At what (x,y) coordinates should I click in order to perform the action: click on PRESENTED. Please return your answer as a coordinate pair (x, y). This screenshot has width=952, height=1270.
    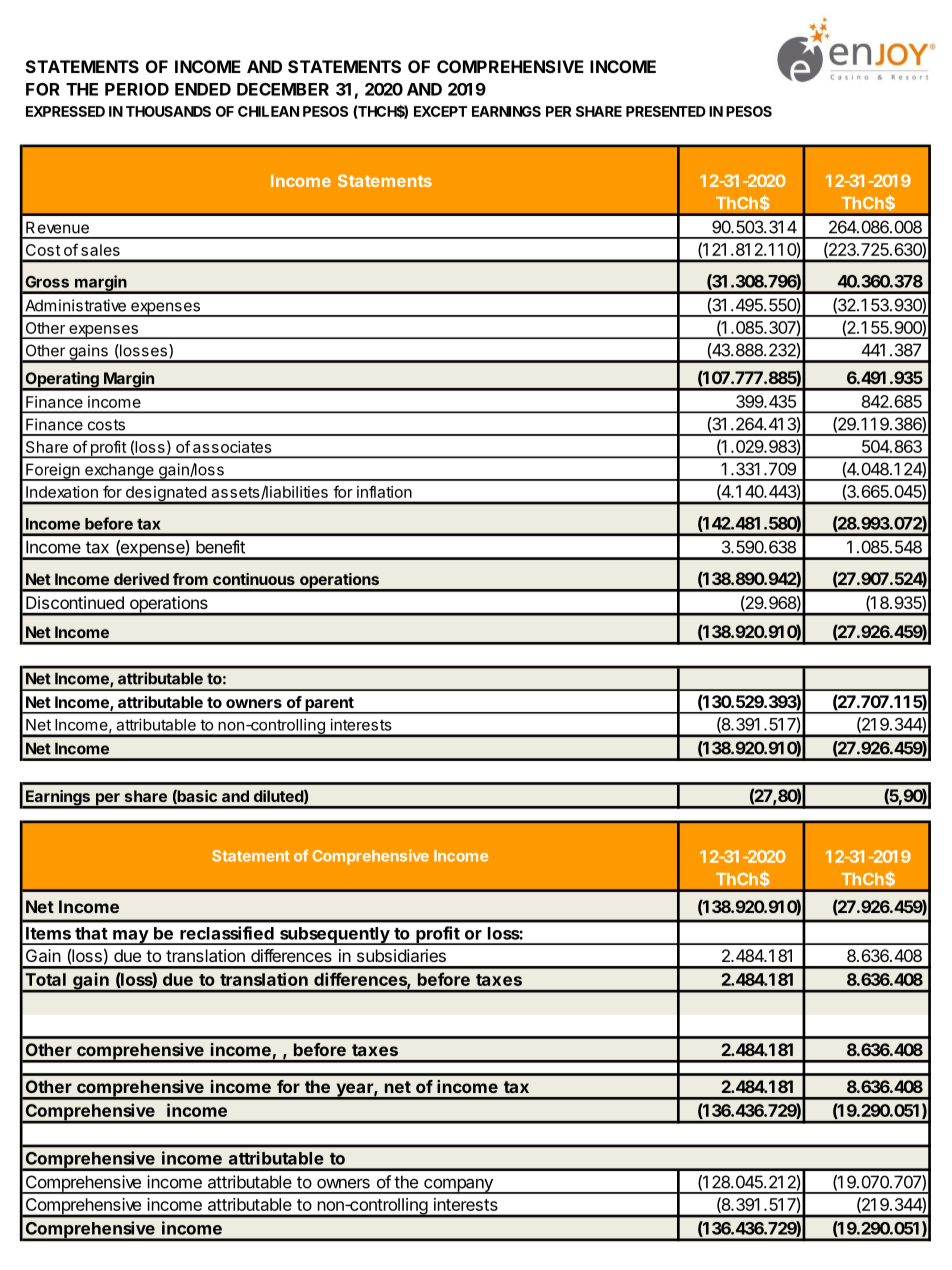
    Looking at the image, I should click on (666, 111).
